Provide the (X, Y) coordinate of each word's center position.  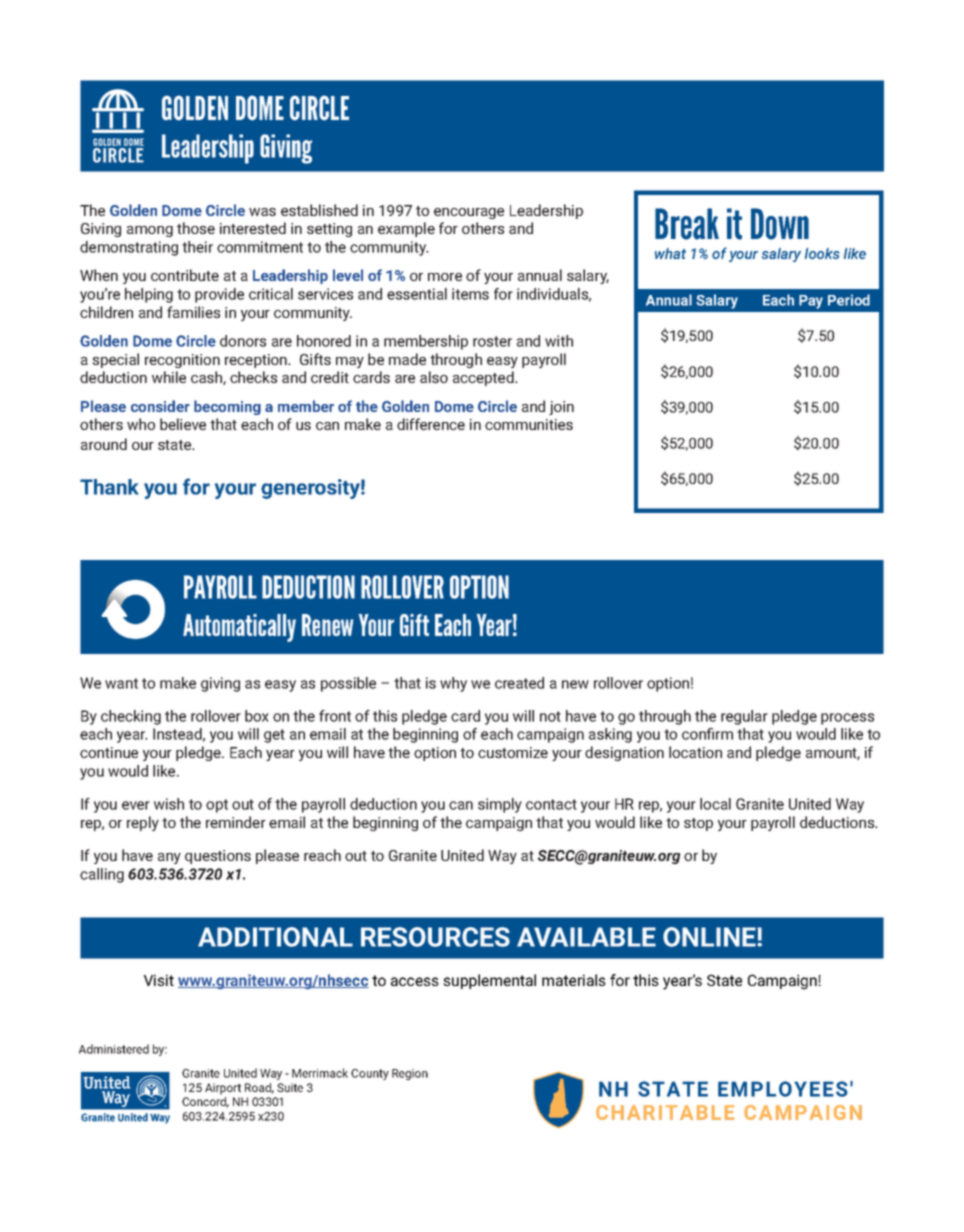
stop (698, 824)
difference (431, 424)
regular (744, 717)
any (169, 858)
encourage (469, 213)
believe (183, 424)
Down (780, 224)
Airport (223, 1089)
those (196, 228)
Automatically (239, 628)
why (453, 684)
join (561, 408)
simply (500, 805)
